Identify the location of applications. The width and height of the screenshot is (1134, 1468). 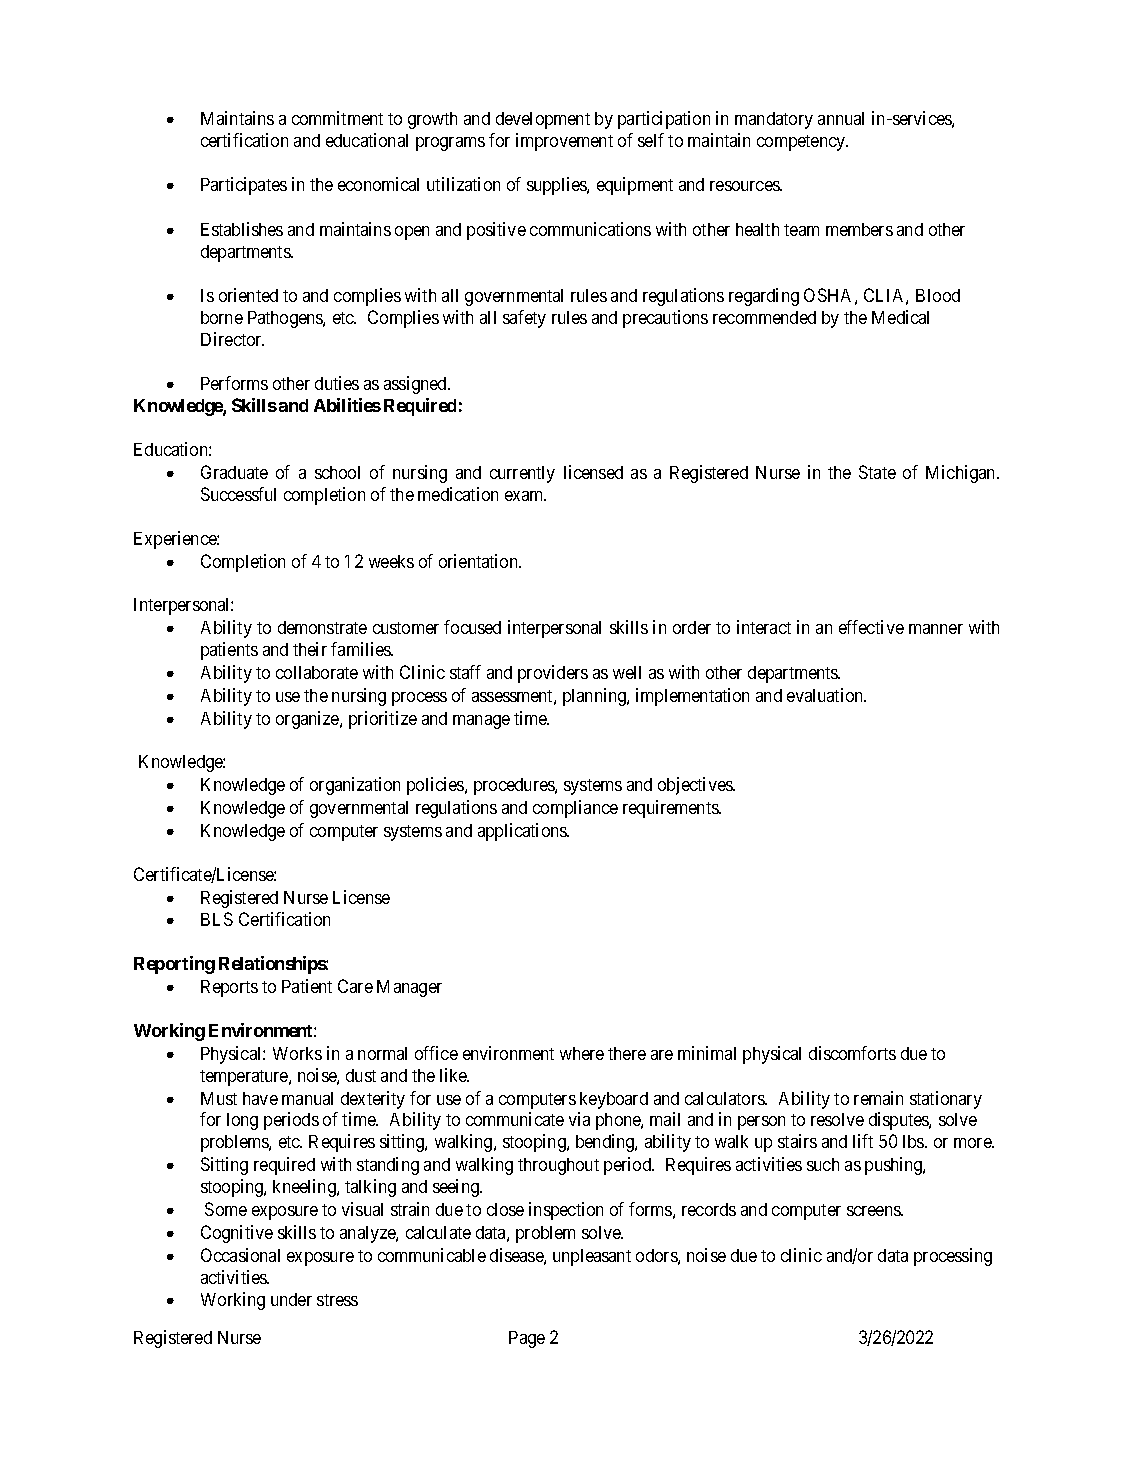
(523, 832).
